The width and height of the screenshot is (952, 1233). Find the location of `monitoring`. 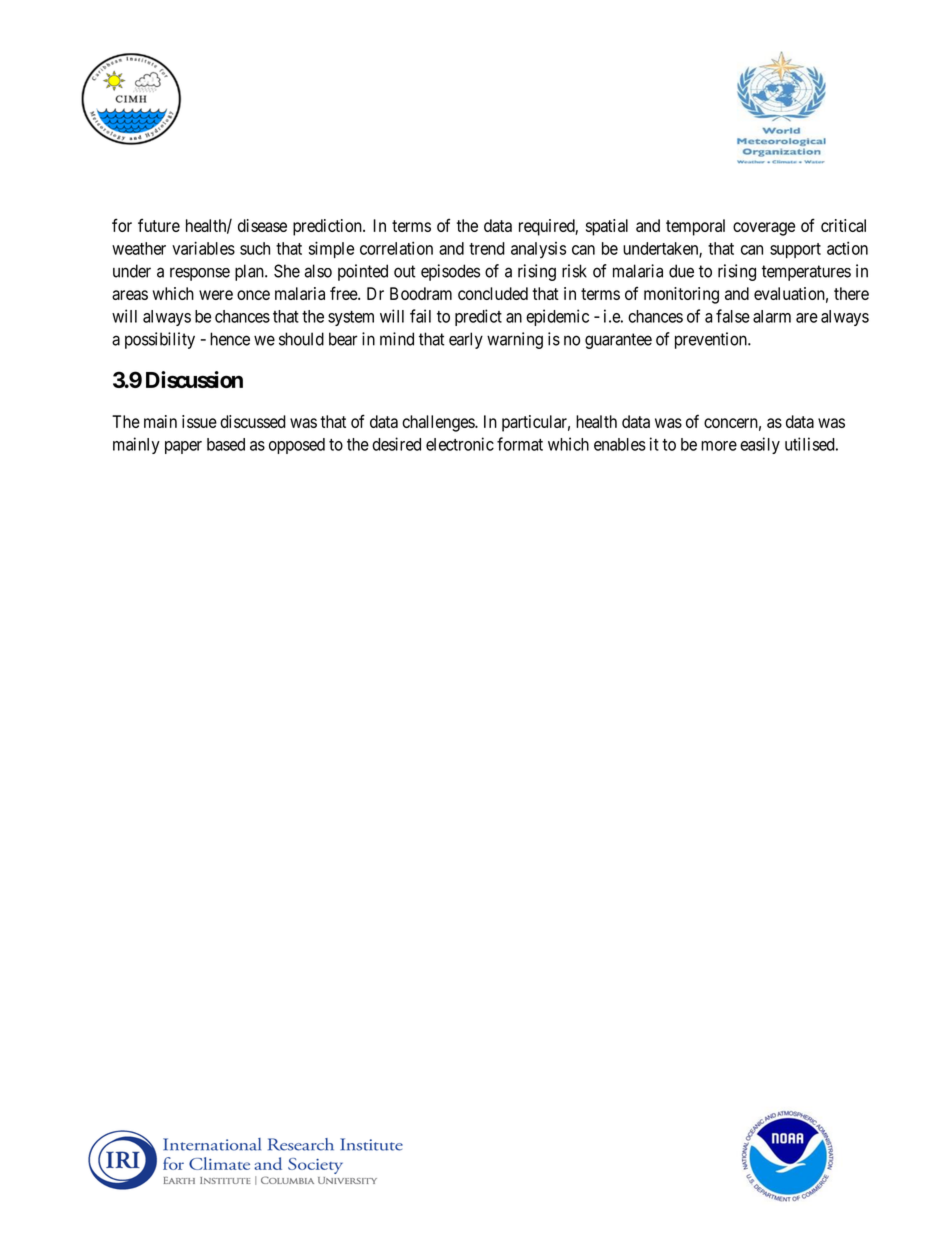

monitoring is located at coordinates (681, 295).
